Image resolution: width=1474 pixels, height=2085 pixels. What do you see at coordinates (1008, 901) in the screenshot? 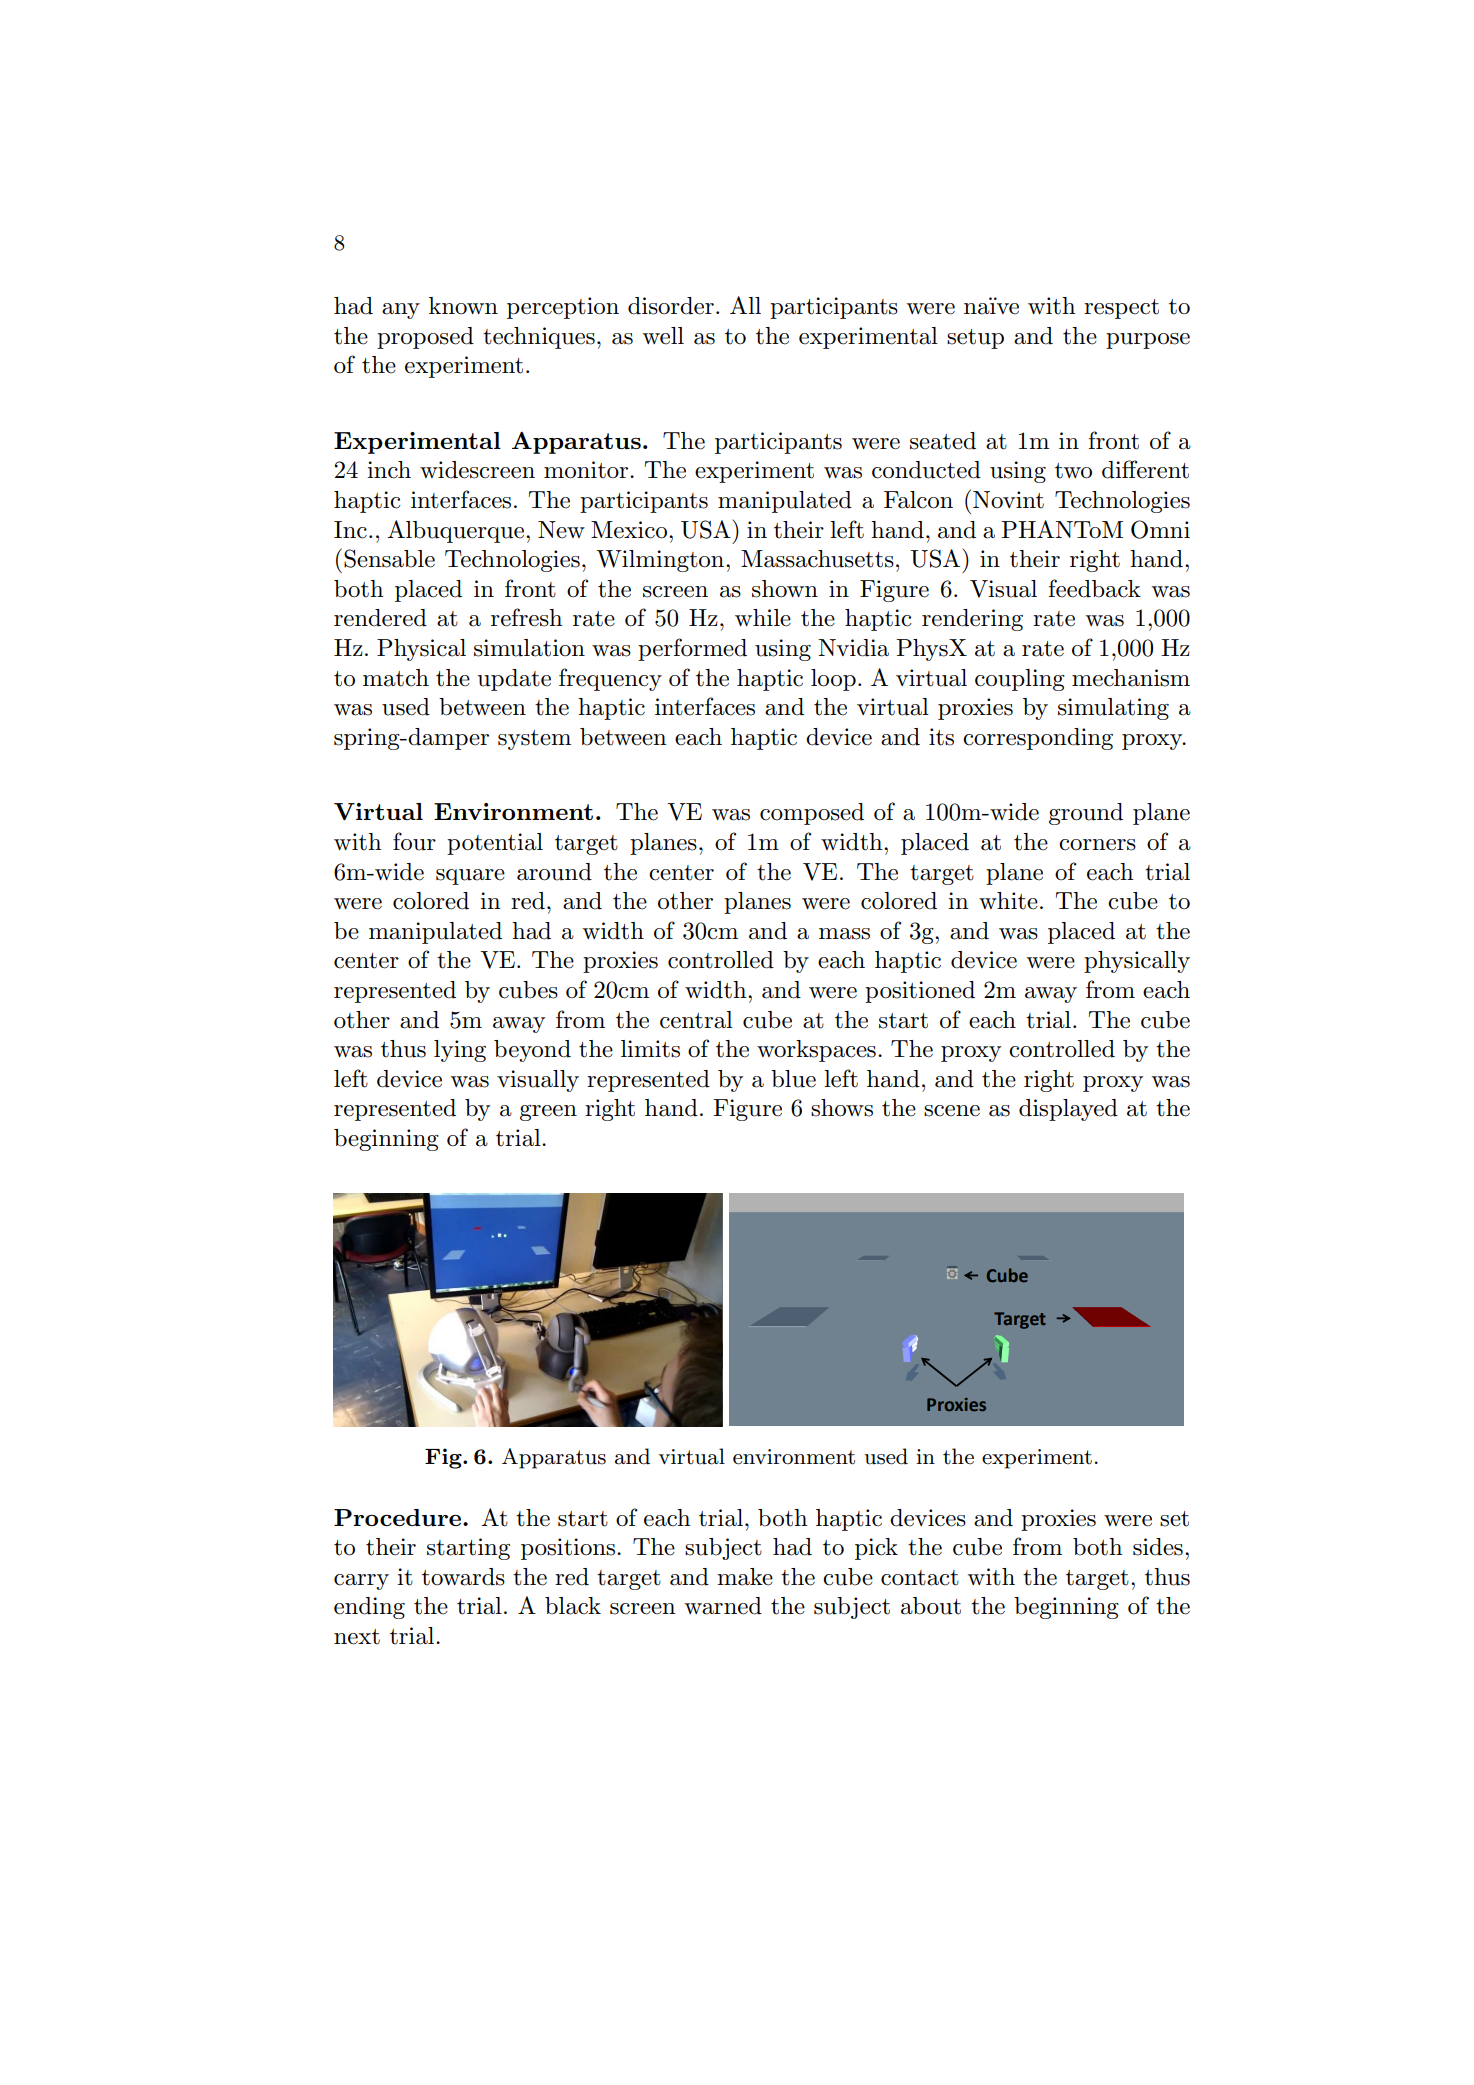
I see `white` at bounding box center [1008, 901].
